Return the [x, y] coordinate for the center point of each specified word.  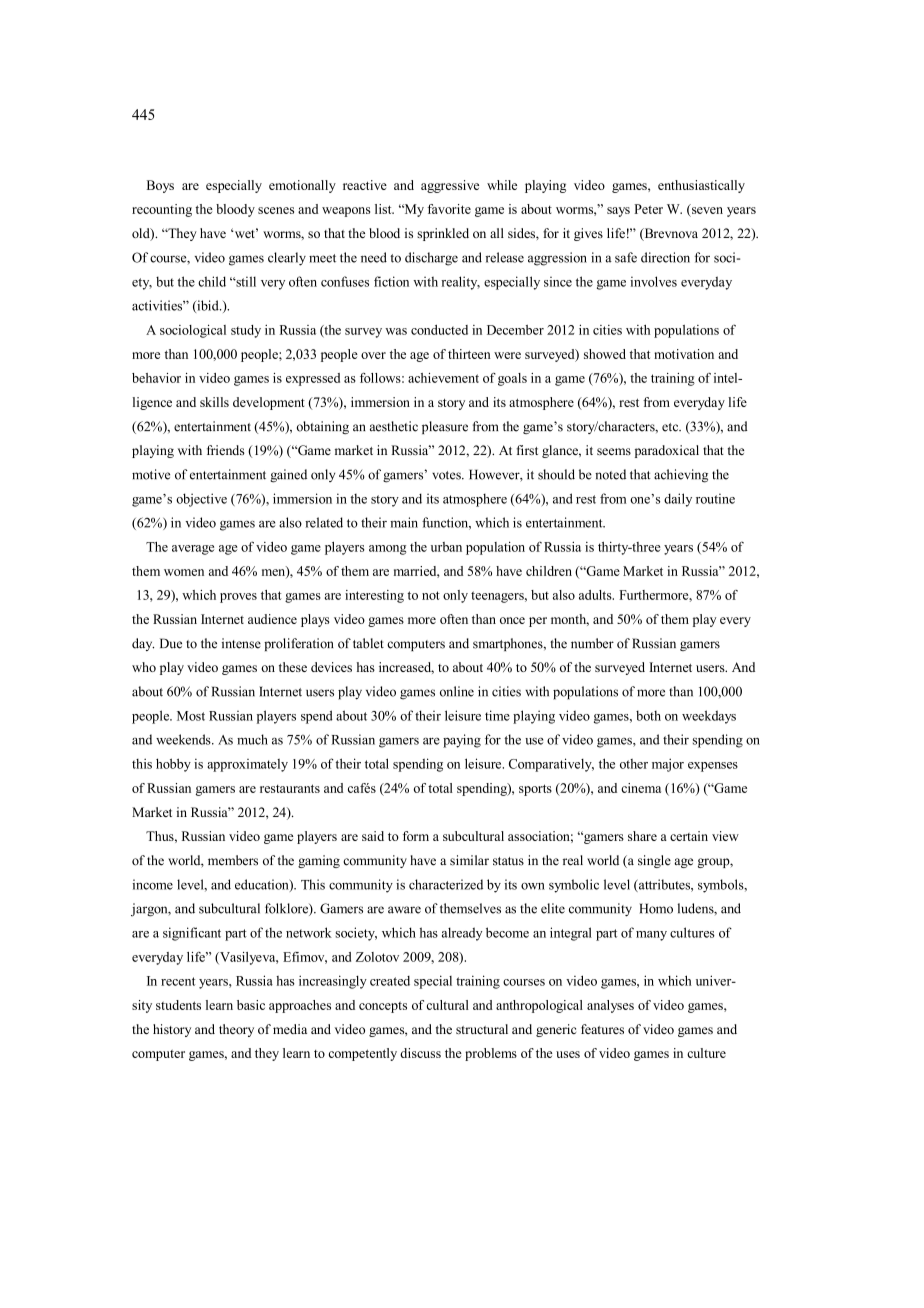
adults [596, 595]
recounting [162, 210]
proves [238, 598]
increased [406, 668]
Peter [648, 209]
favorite [449, 209]
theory [236, 1030]
